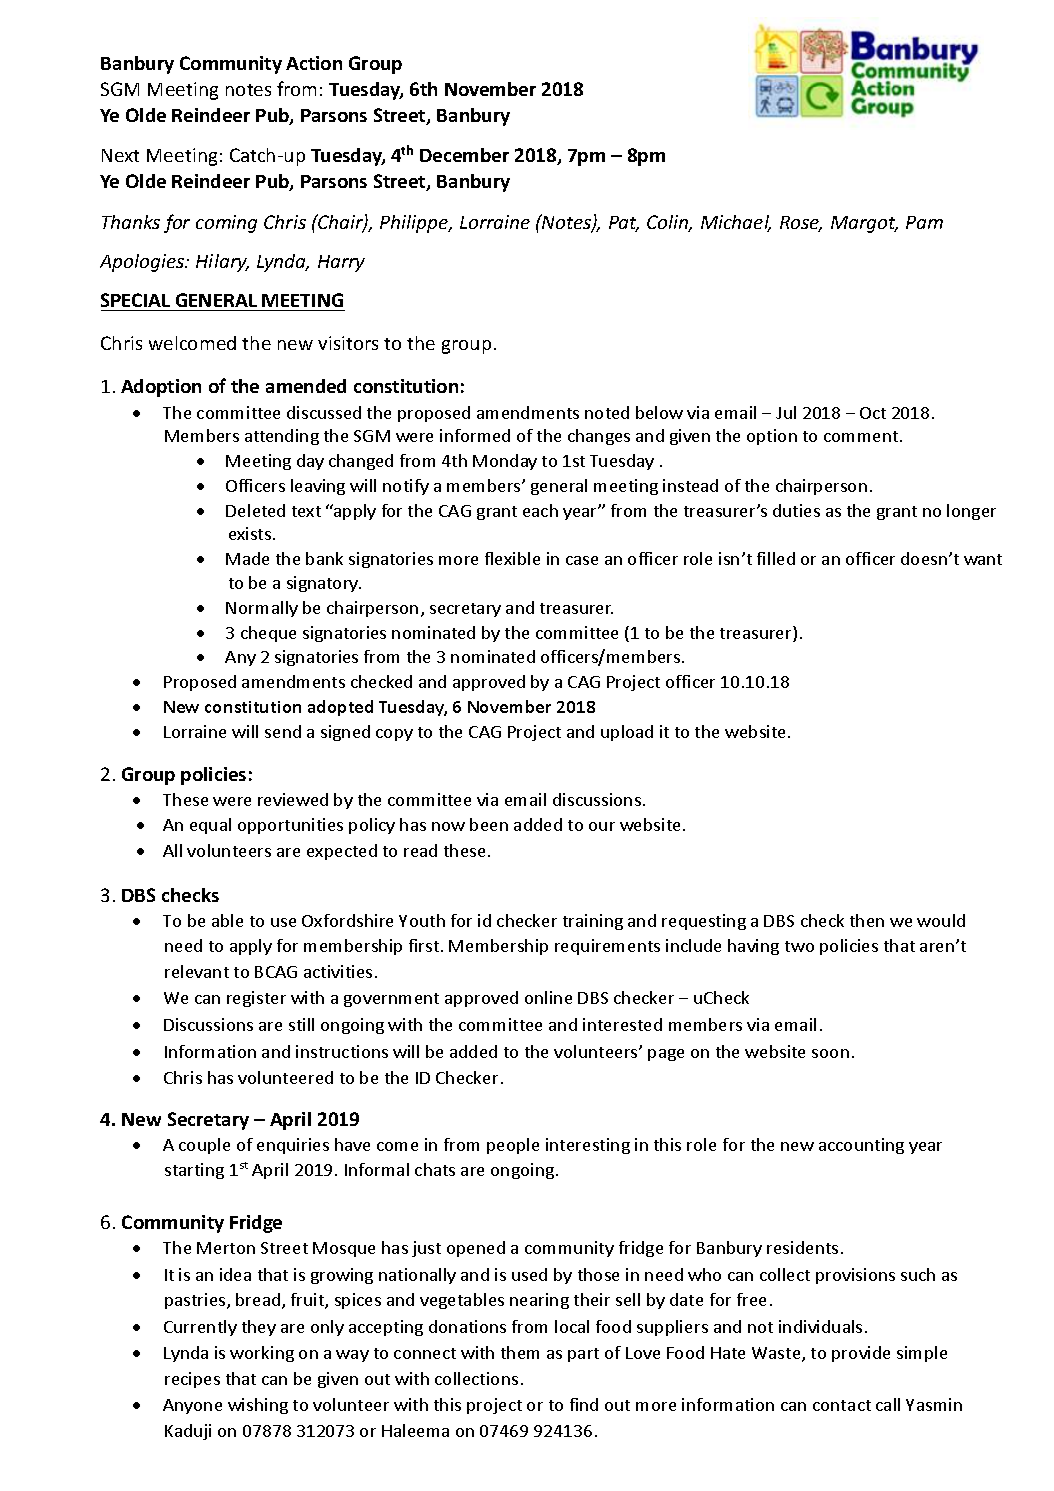 The height and width of the screenshot is (1491, 1054). I want to click on online, so click(548, 997).
